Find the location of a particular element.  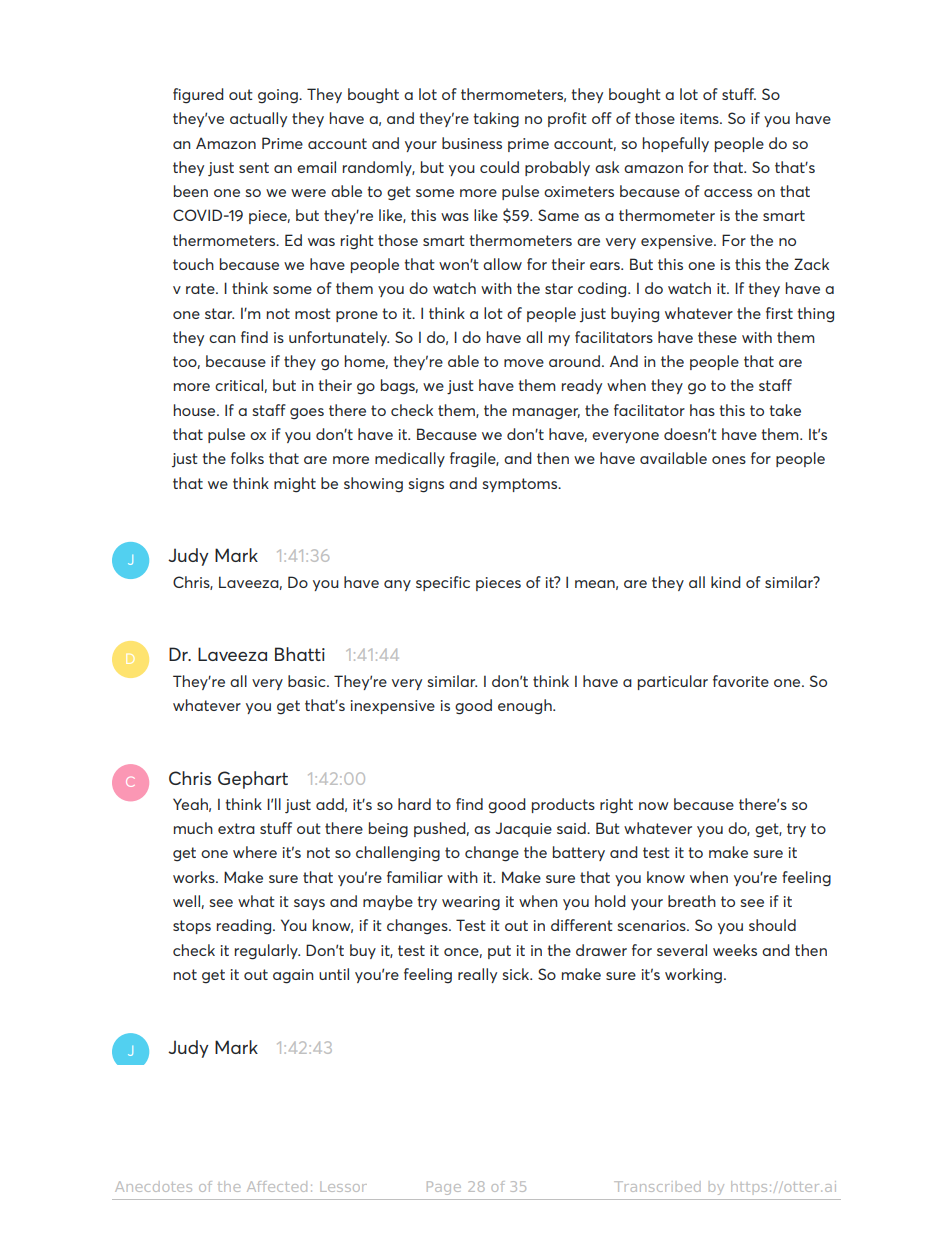

items is located at coordinates (700, 118).
